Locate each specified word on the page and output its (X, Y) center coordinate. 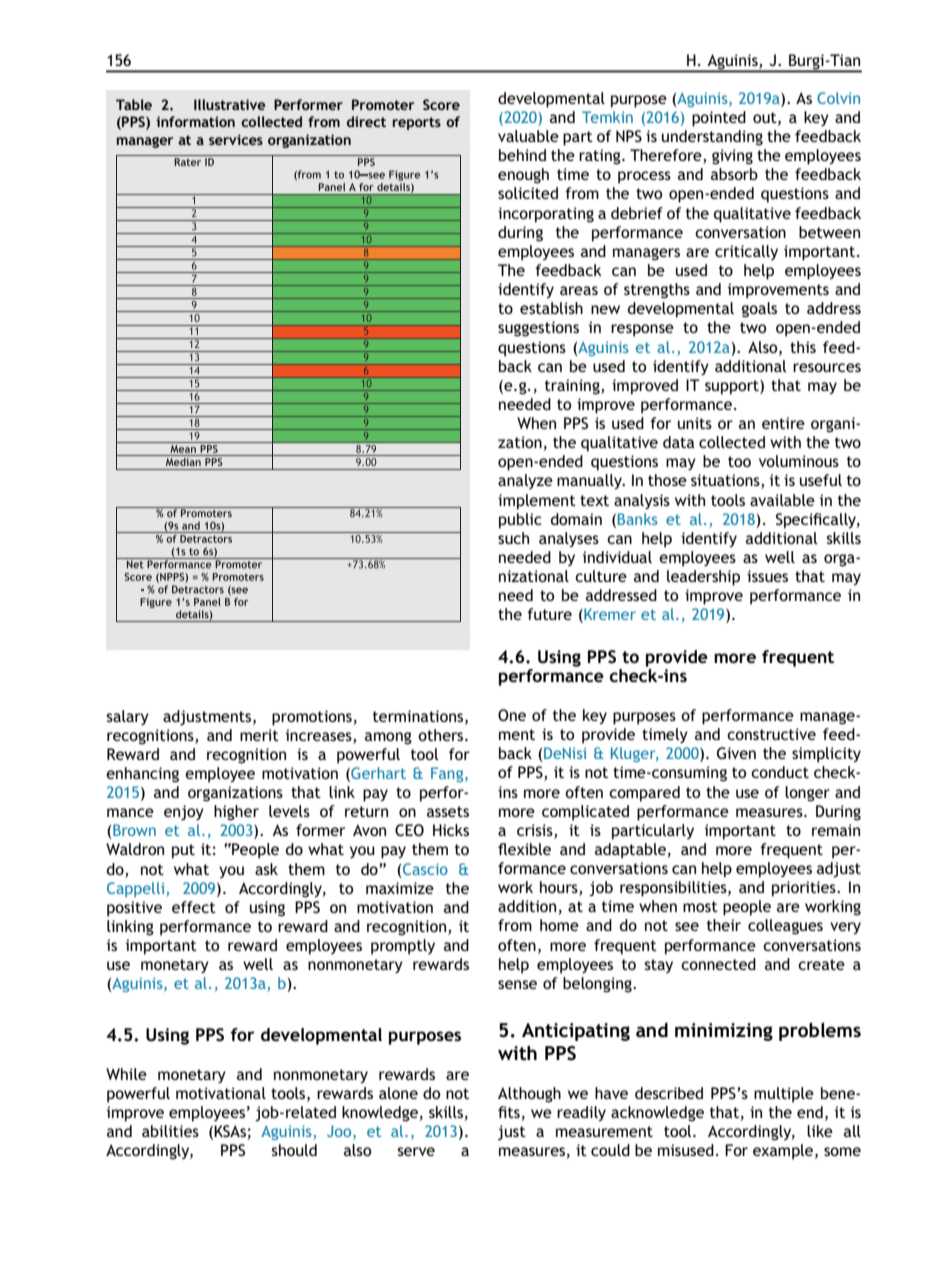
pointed (719, 119)
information (195, 121)
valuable (528, 136)
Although (529, 1095)
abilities (170, 1131)
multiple (784, 1095)
